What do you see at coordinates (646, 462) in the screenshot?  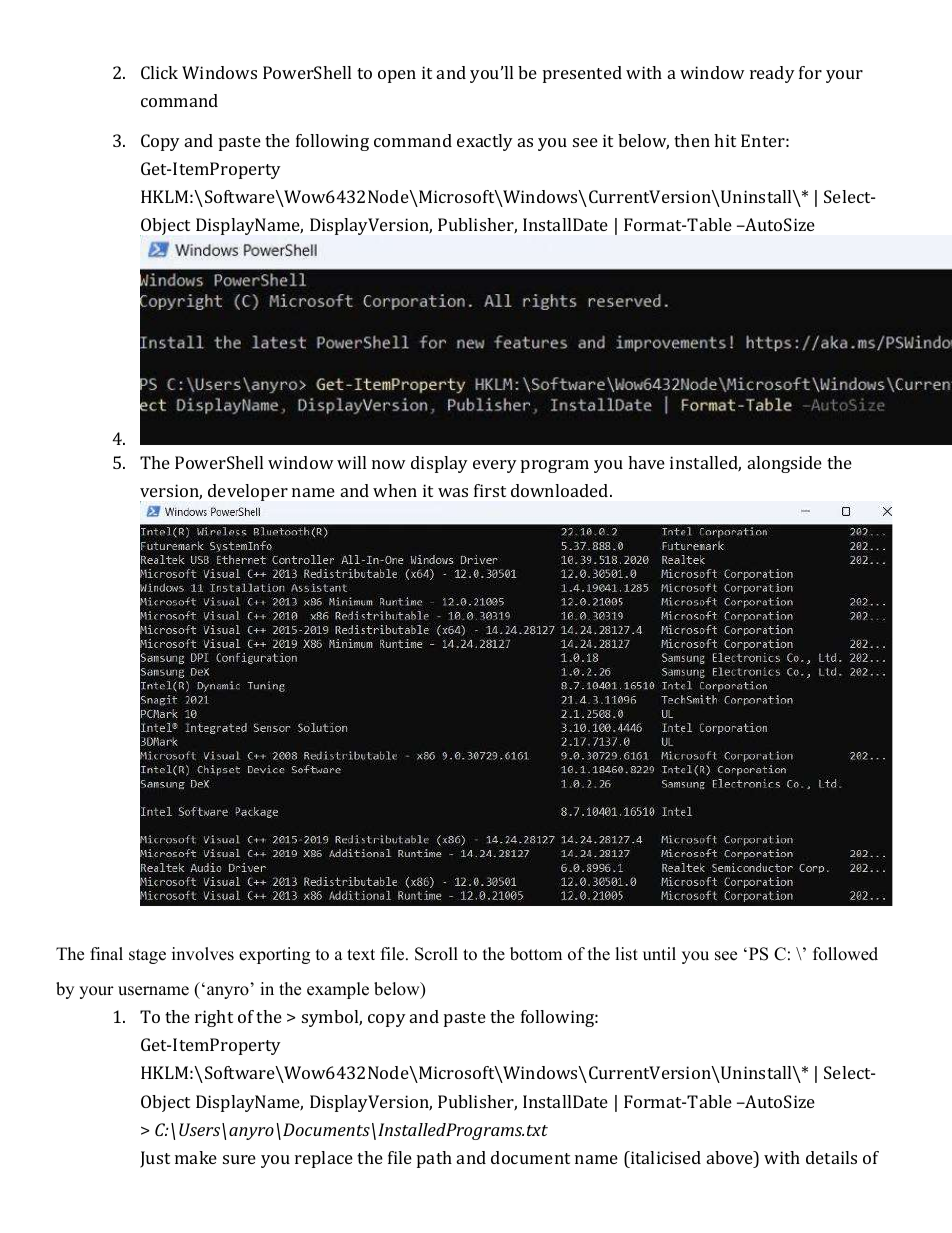 I see `have` at bounding box center [646, 462].
